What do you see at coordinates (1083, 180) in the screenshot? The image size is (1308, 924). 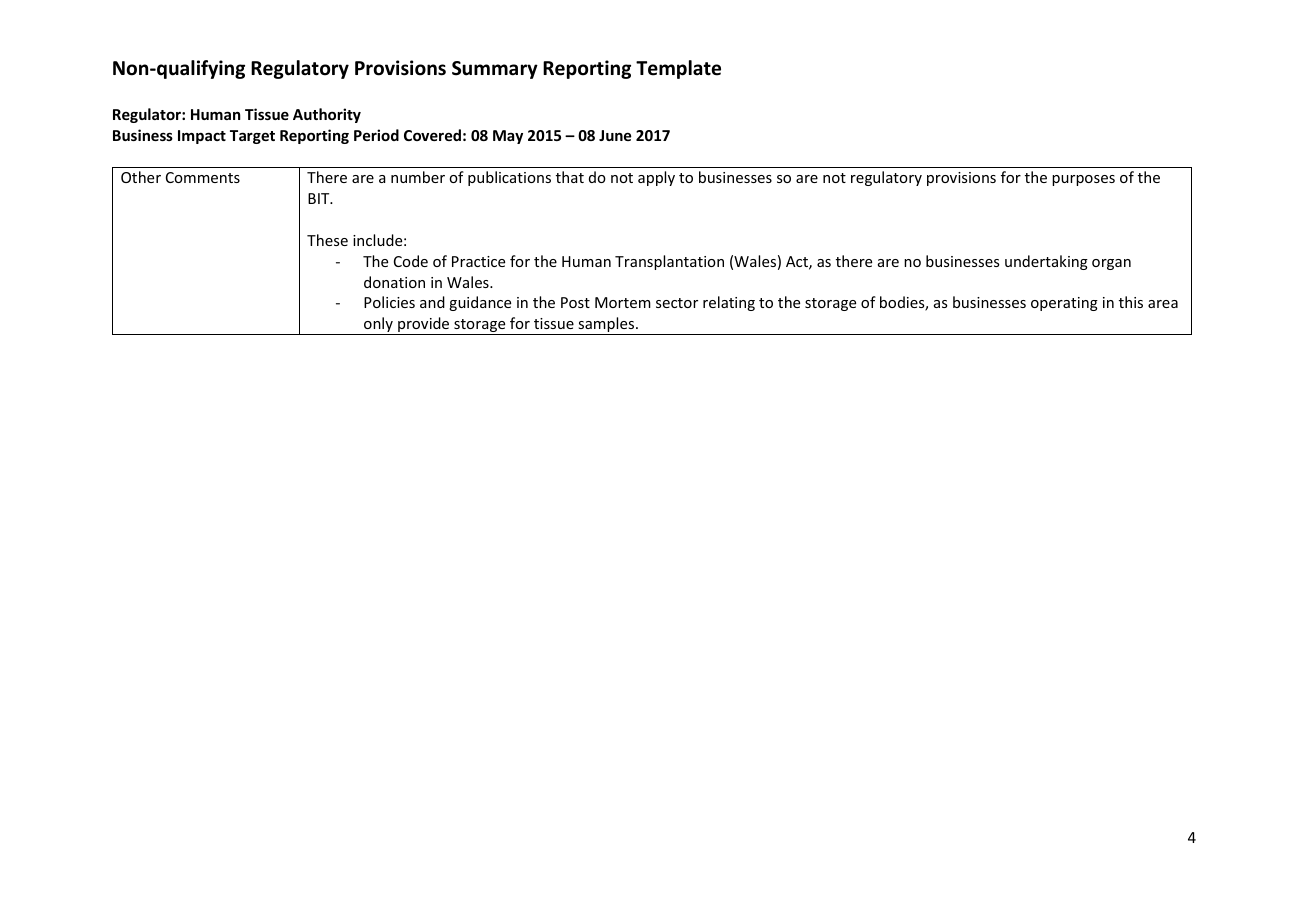 I see `purposes` at bounding box center [1083, 180].
